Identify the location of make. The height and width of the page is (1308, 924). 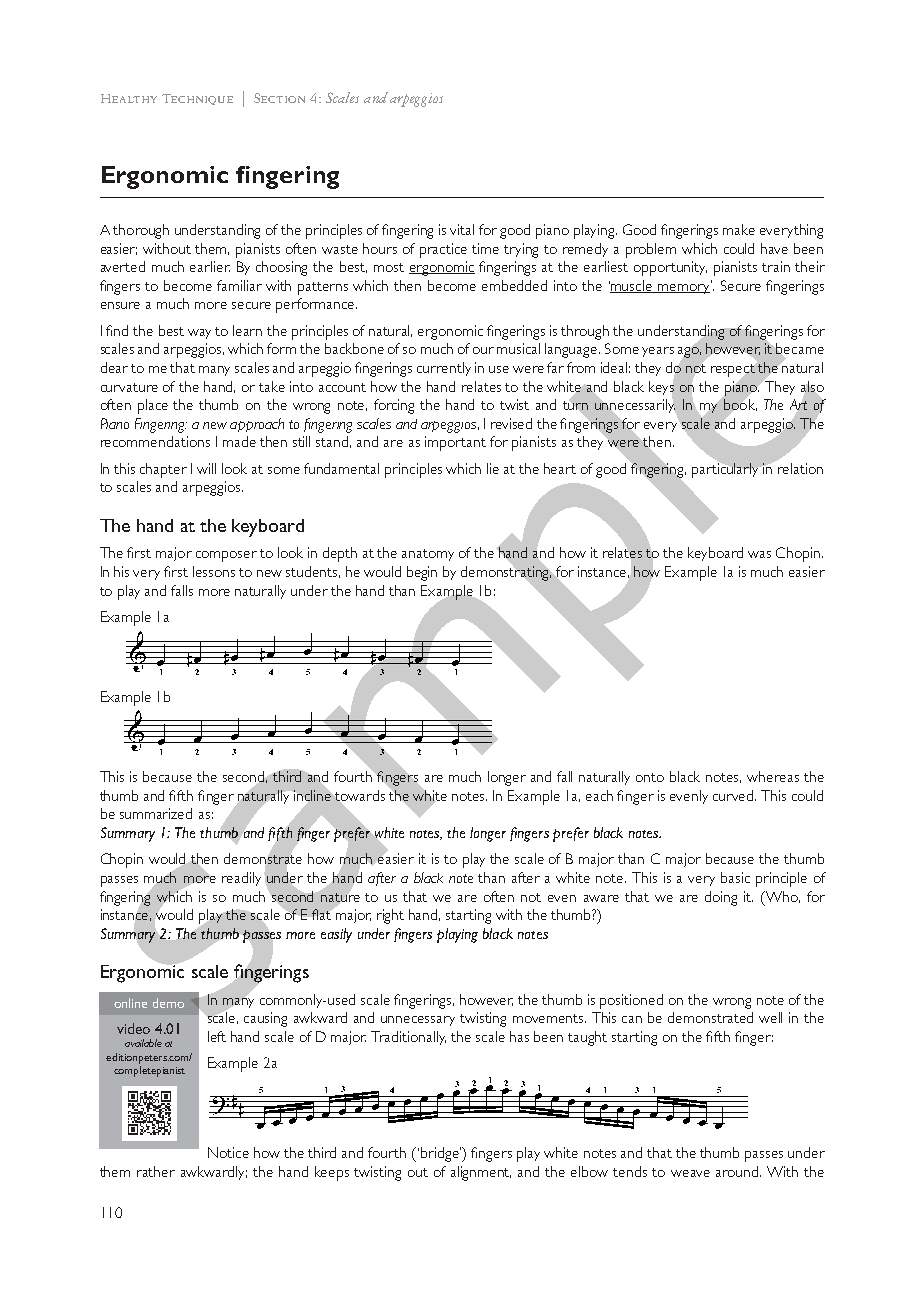
(739, 229).
